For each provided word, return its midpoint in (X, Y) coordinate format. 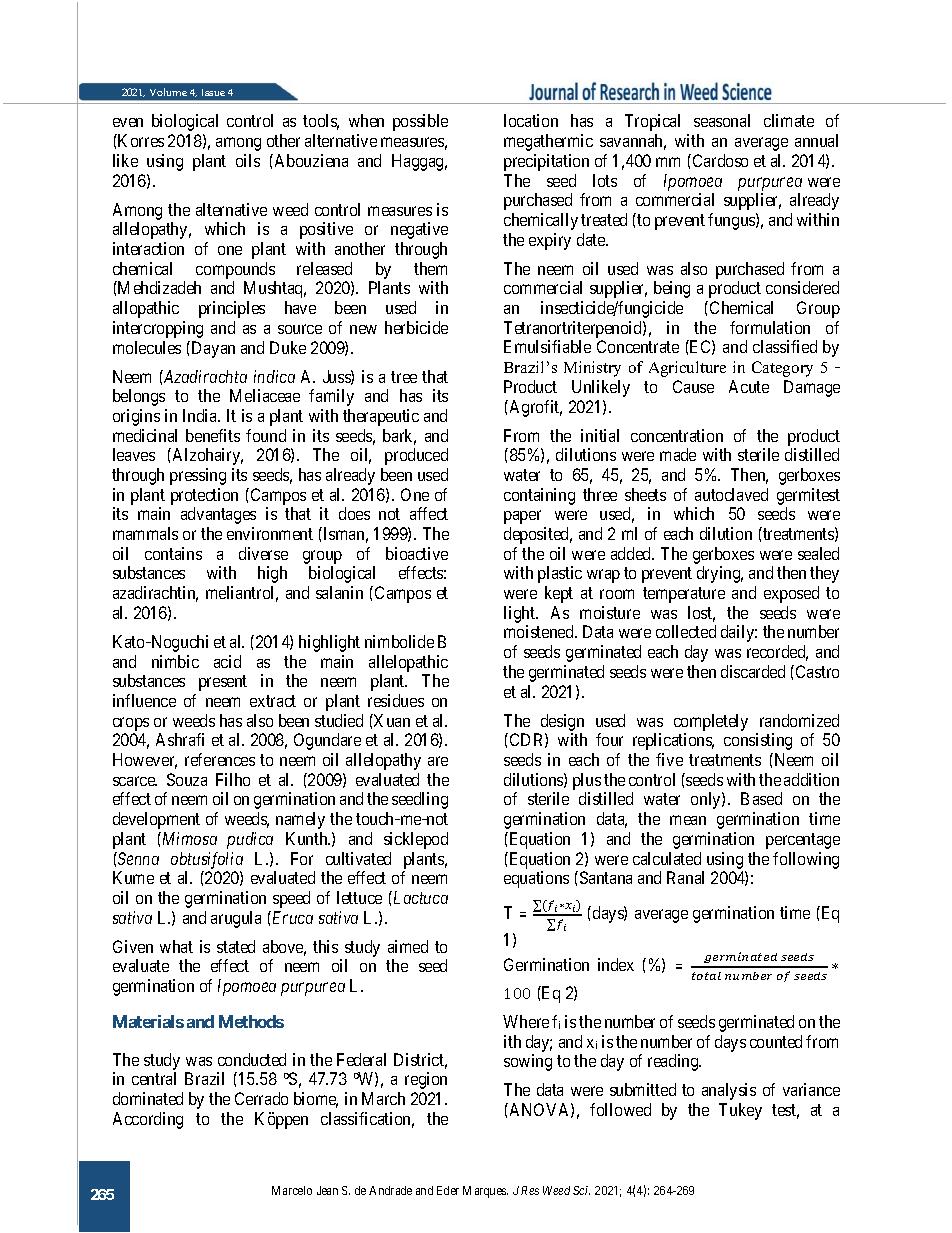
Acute (749, 386)
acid (227, 661)
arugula (236, 919)
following (806, 860)
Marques (485, 1192)
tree (404, 377)
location (531, 120)
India (201, 415)
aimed (408, 946)
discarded (753, 671)
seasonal (722, 120)
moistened (540, 631)
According (148, 1120)
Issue (213, 92)
